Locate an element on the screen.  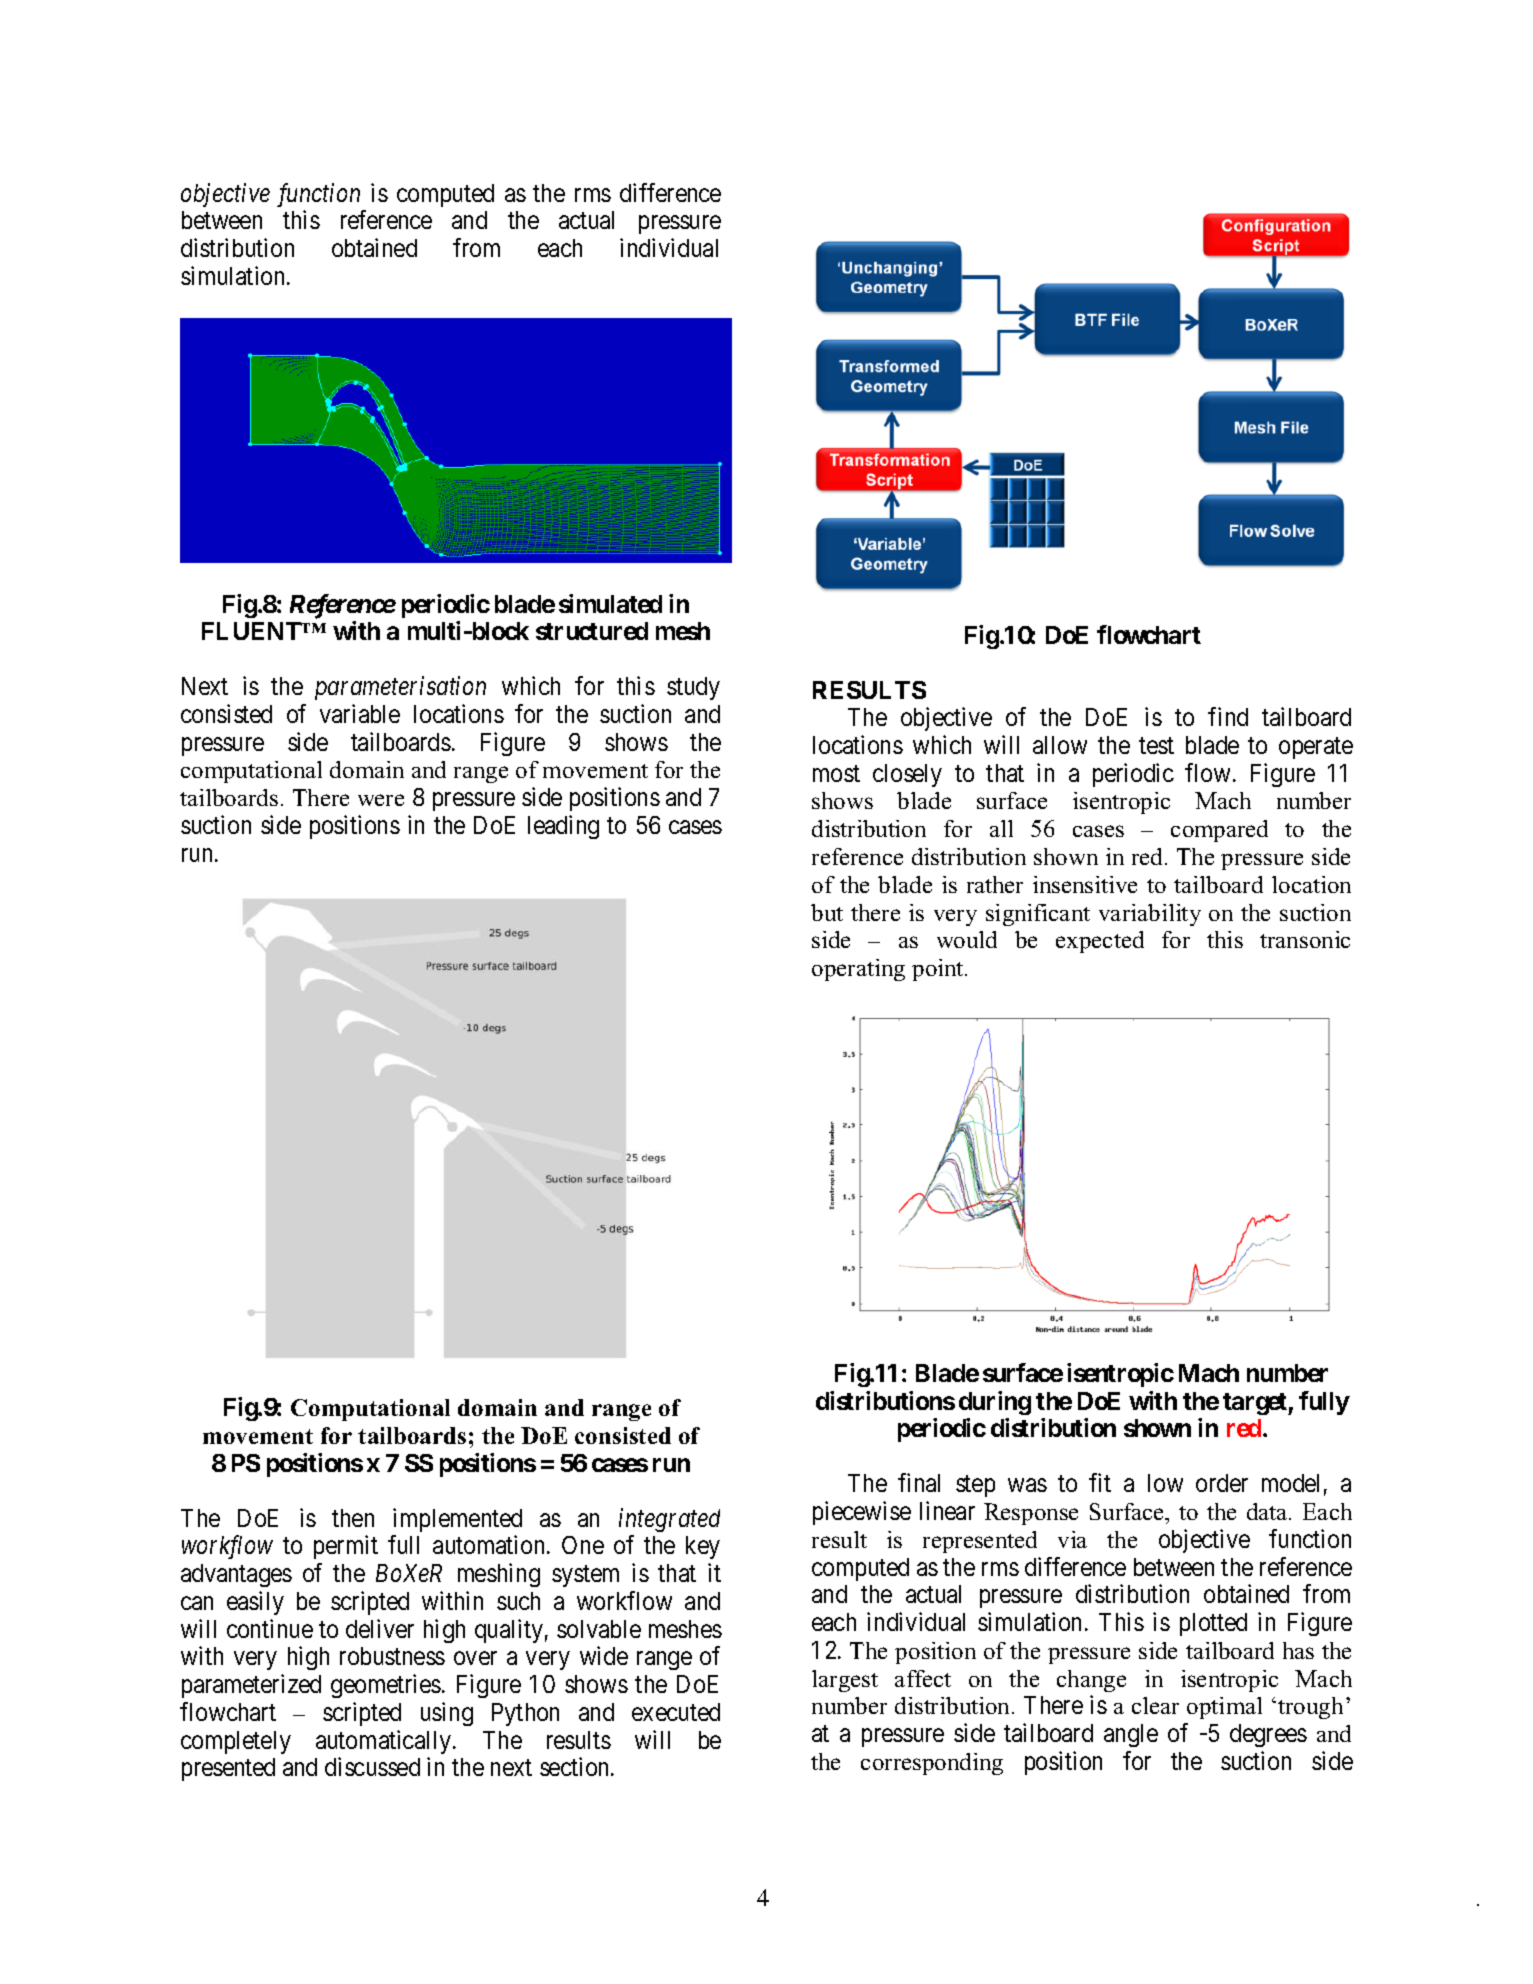
then is located at coordinates (353, 1518).
